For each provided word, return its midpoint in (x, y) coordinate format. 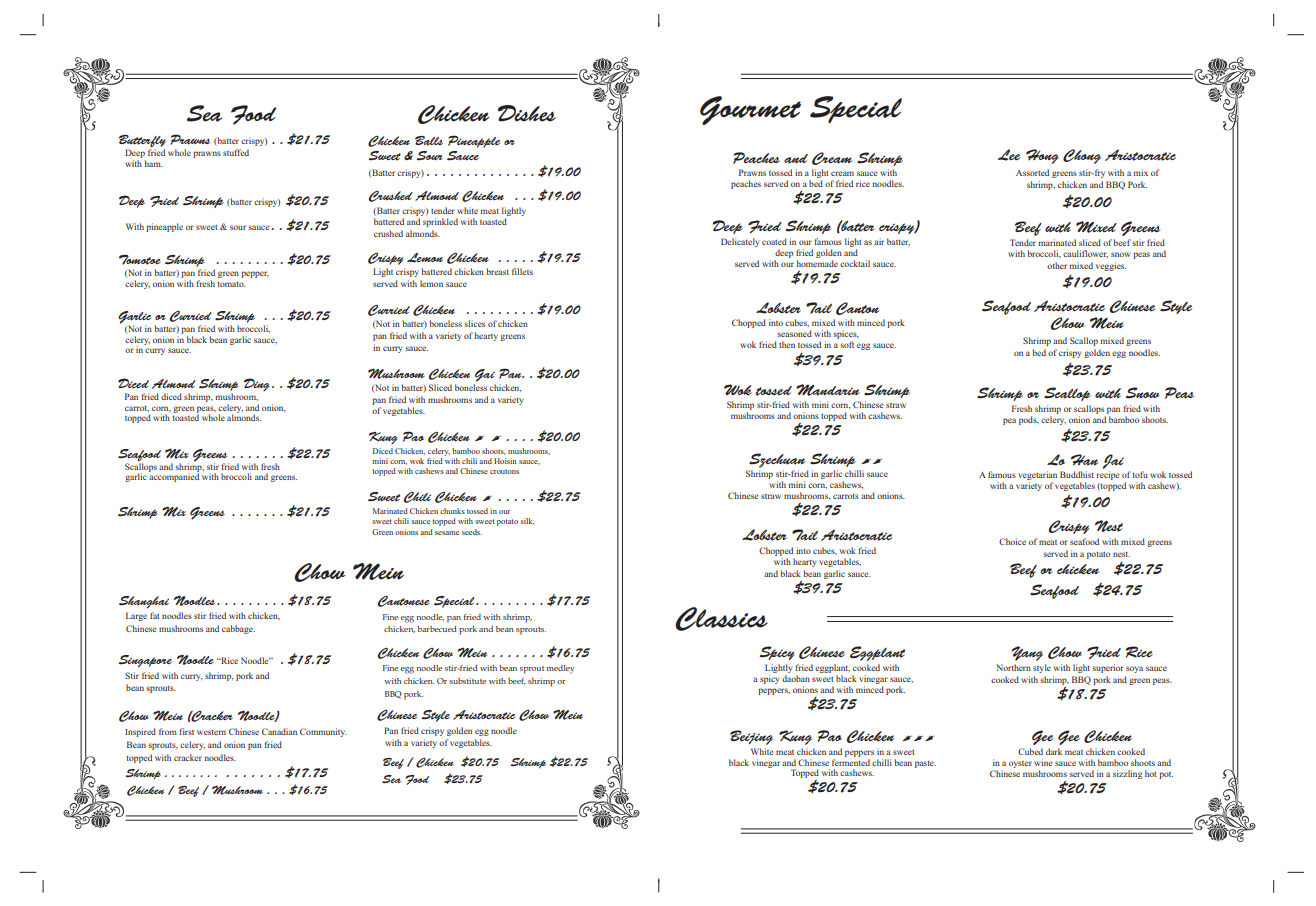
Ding (257, 384)
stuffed (236, 152)
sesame (447, 533)
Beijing (751, 737)
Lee (1009, 155)
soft (847, 344)
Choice (1012, 541)
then (787, 344)
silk (527, 521)
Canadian (279, 731)
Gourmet (750, 110)
